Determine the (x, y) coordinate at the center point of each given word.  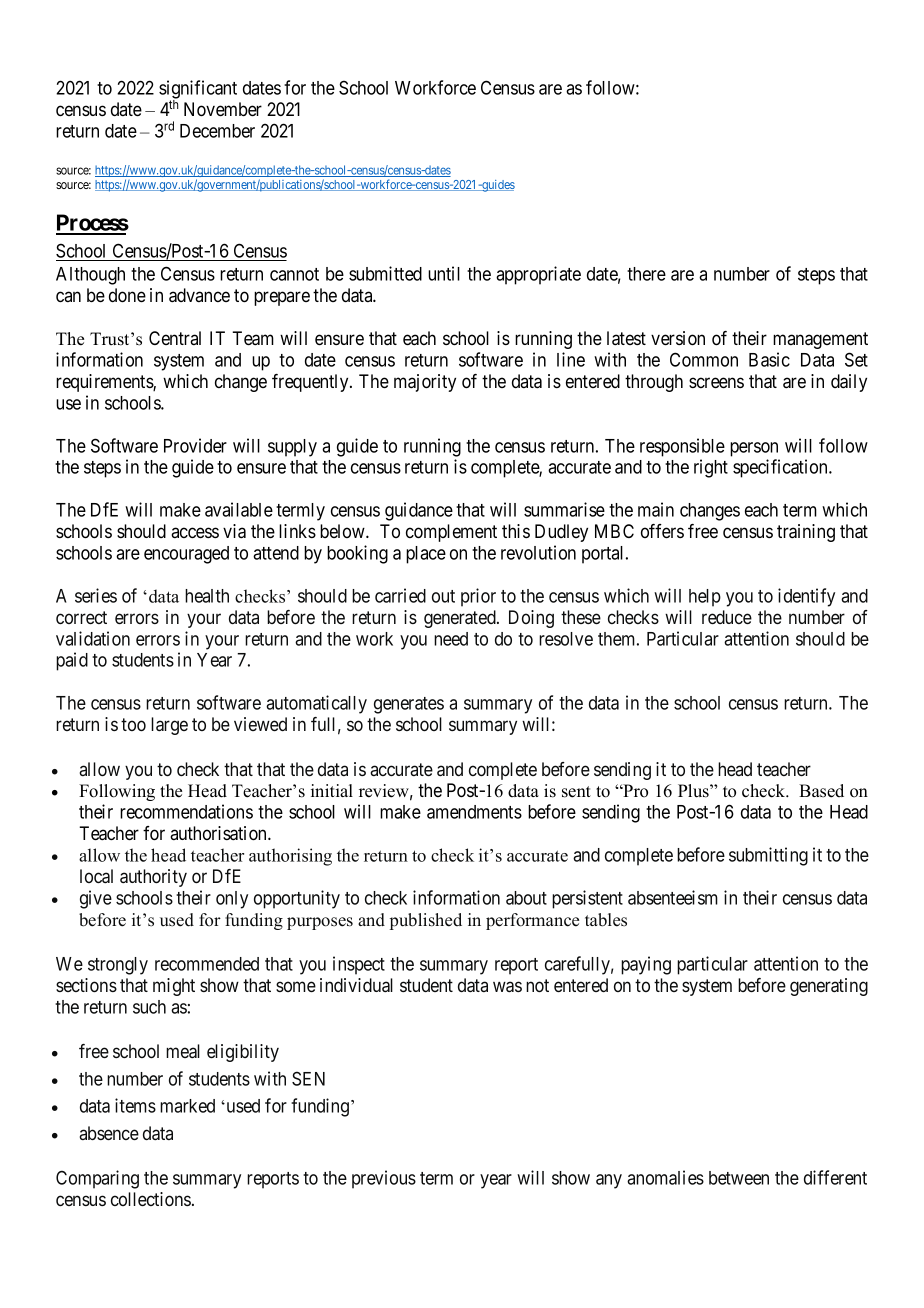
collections (151, 1199)
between (739, 1178)
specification (781, 468)
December (217, 131)
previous (384, 1179)
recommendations (186, 811)
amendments (474, 812)
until (444, 273)
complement (451, 533)
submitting (768, 856)
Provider (195, 445)
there (646, 274)
